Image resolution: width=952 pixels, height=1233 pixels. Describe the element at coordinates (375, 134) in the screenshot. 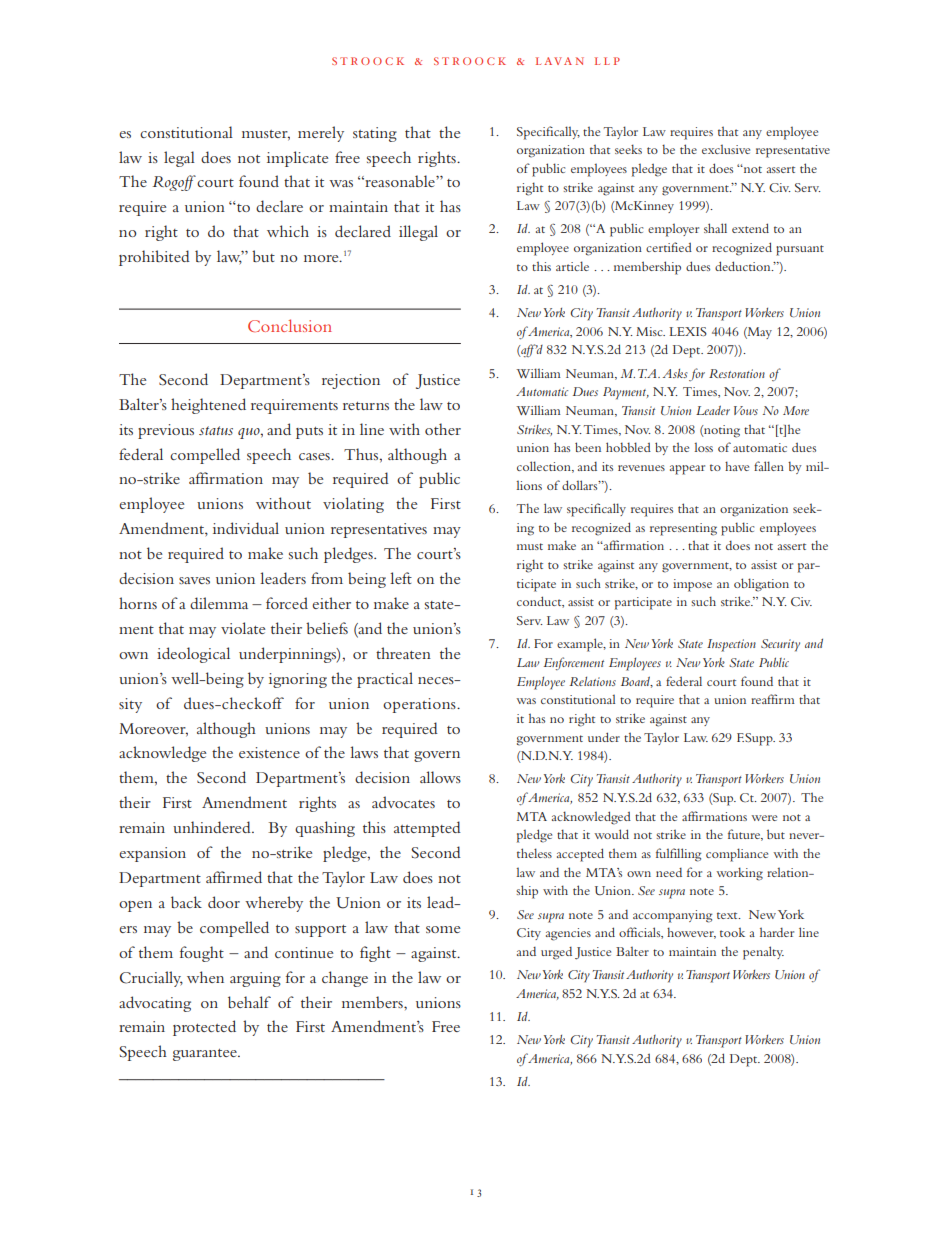

I see `stating` at that location.
